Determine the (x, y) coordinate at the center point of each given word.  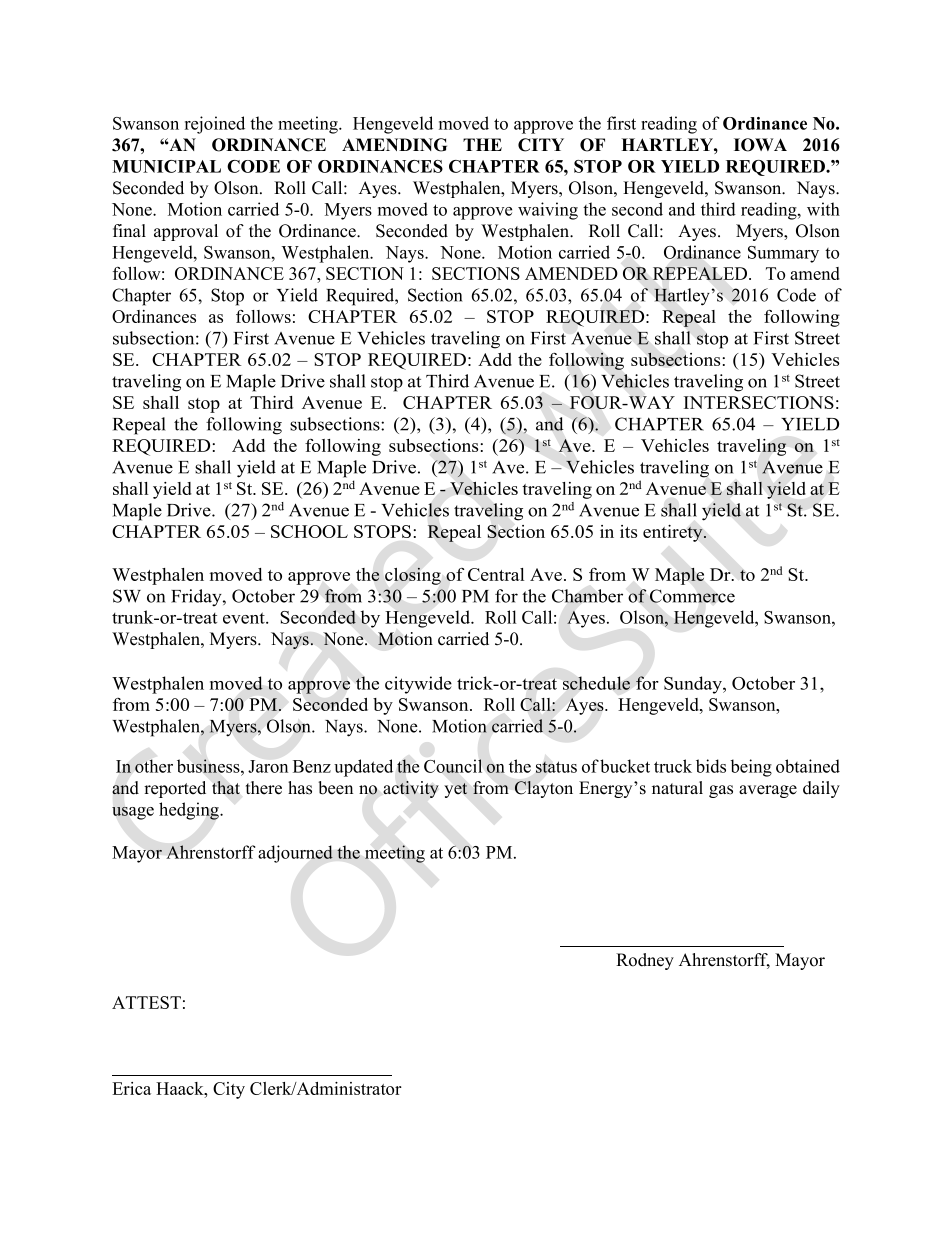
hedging (190, 811)
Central (496, 574)
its (628, 531)
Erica (131, 1088)
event (245, 618)
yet (455, 790)
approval (186, 232)
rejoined (215, 125)
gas (721, 791)
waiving (548, 211)
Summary (783, 254)
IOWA (760, 145)
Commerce (692, 596)
